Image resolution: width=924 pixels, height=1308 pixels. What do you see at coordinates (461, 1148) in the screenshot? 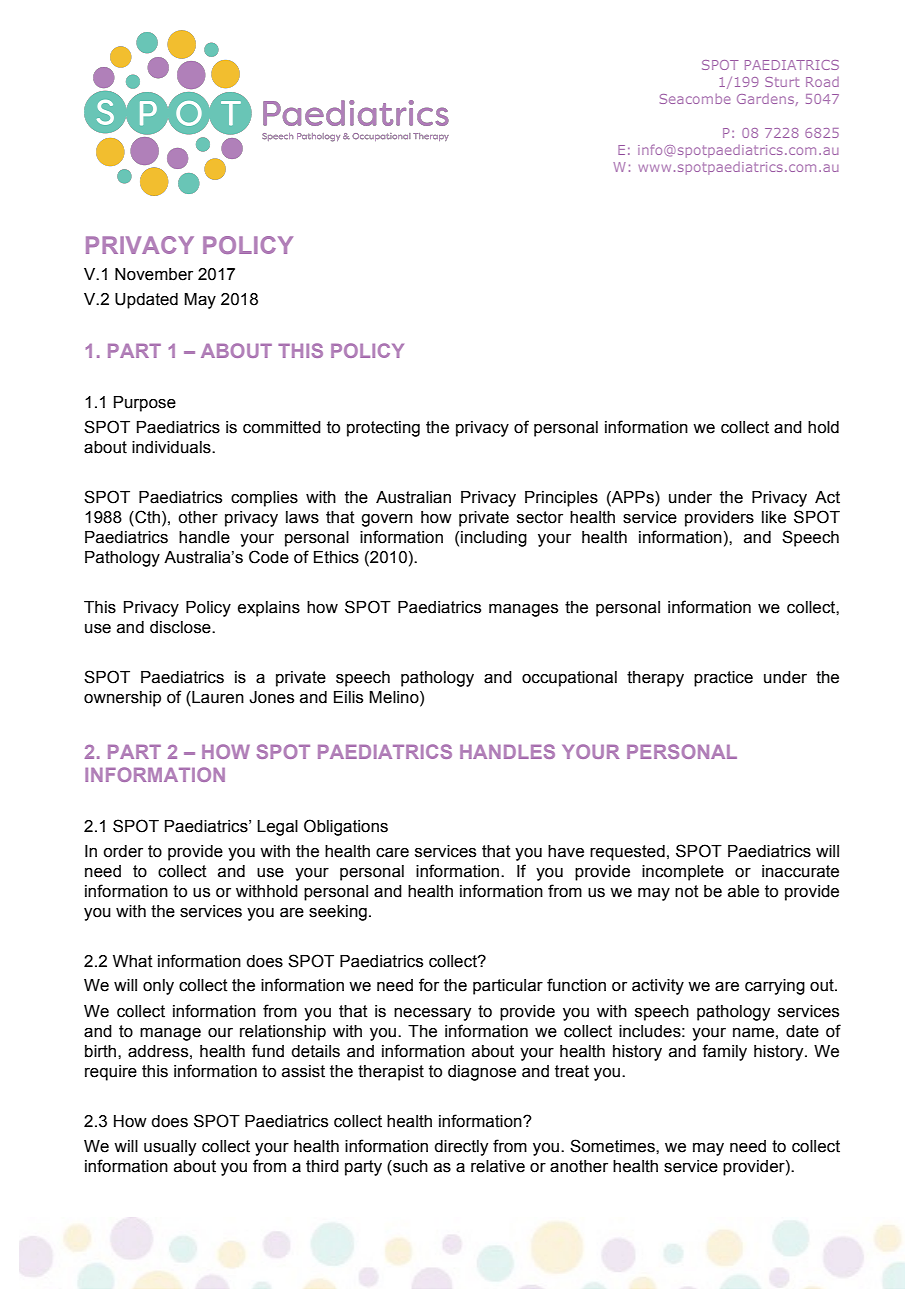
I see `directly` at bounding box center [461, 1148].
